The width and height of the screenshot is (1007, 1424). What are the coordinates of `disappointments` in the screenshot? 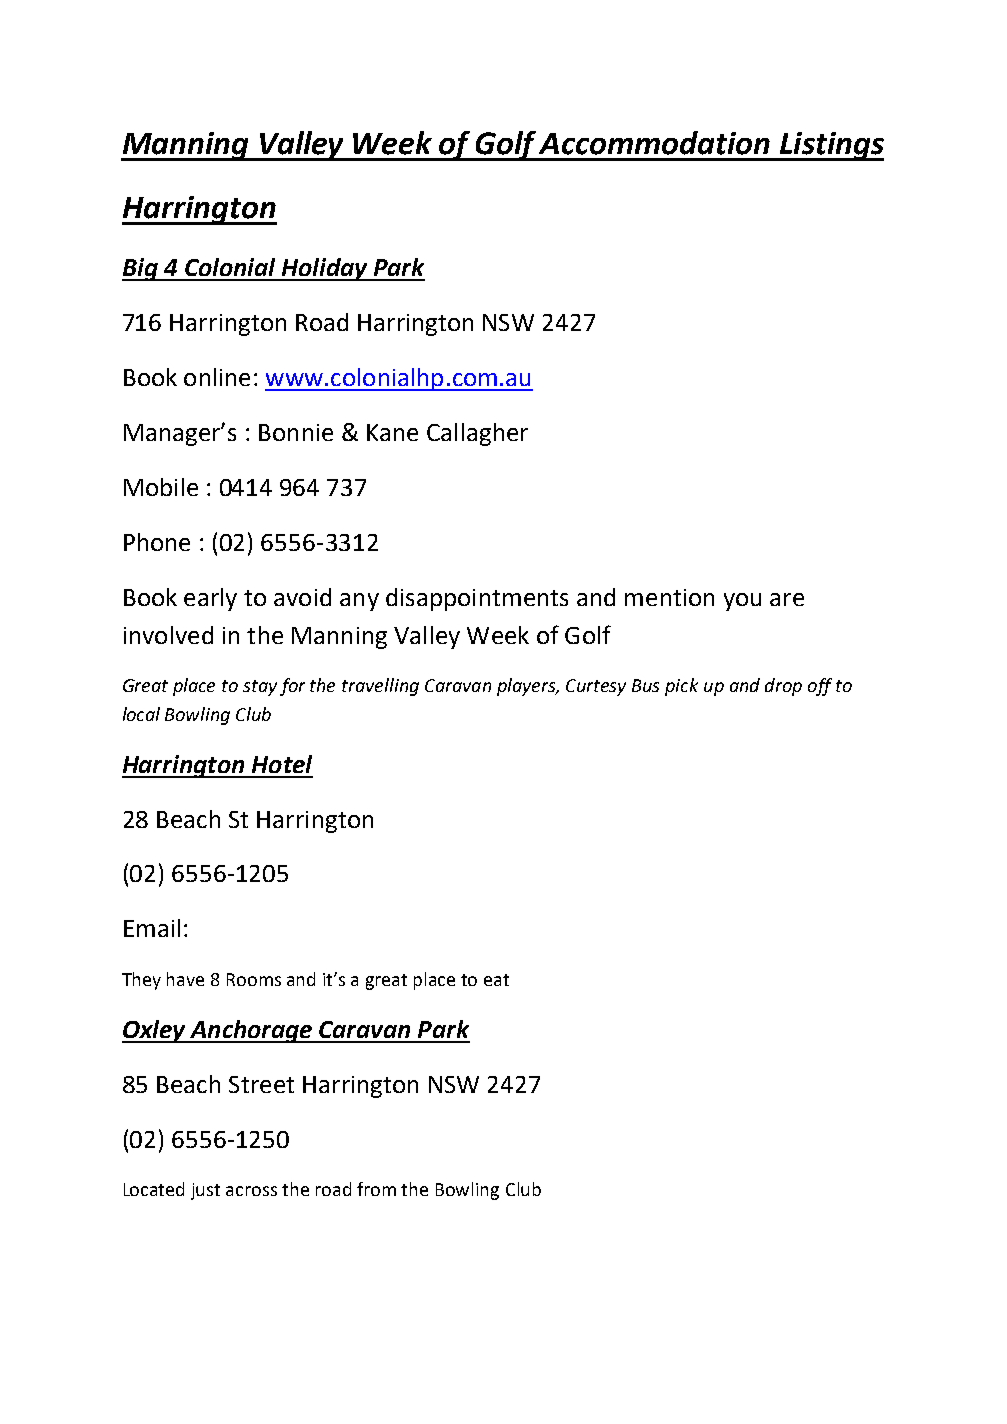 It's located at (477, 599).
